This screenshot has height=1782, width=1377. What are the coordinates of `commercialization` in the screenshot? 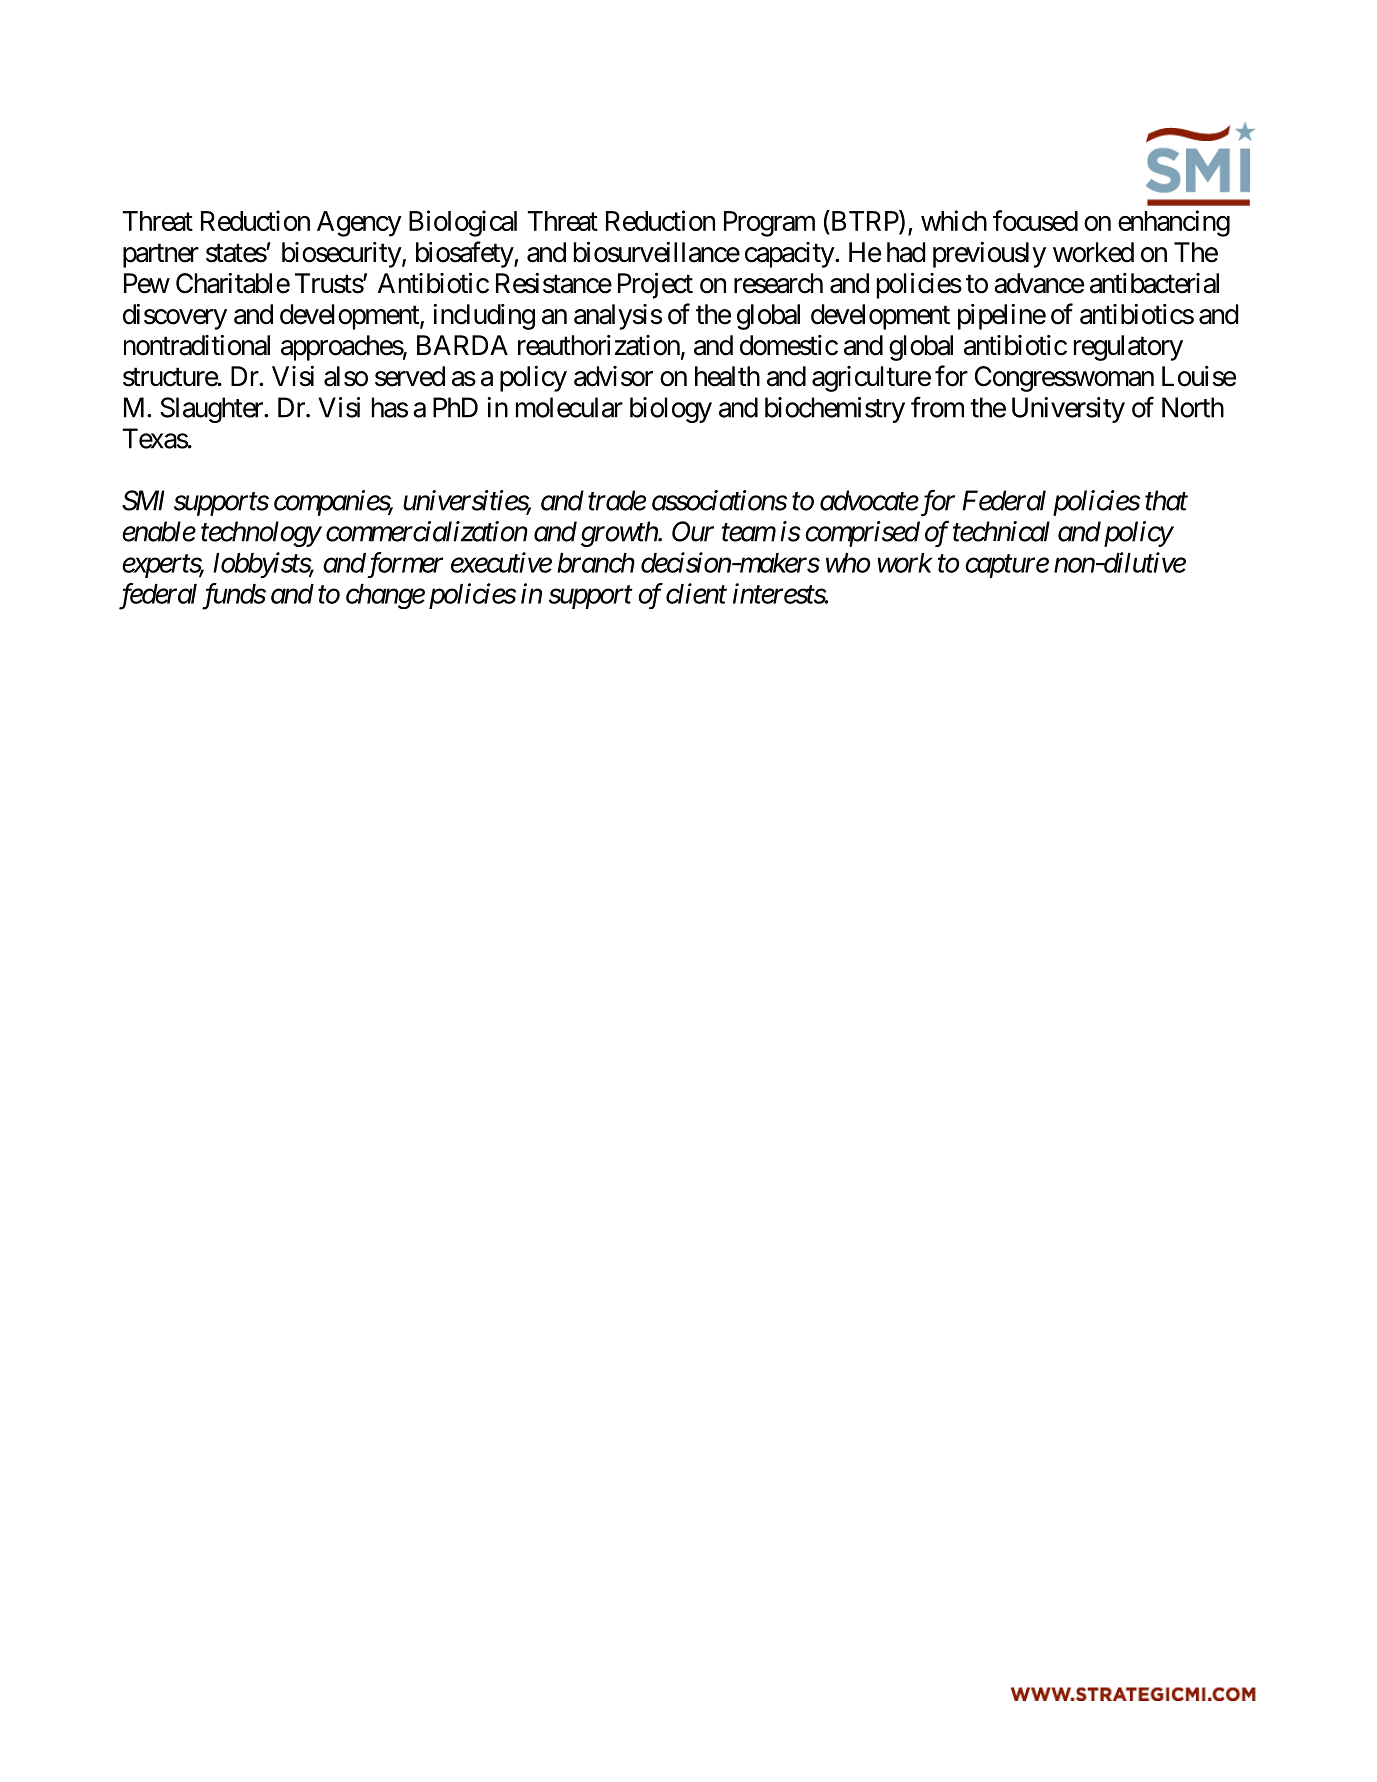 It's located at (427, 531).
